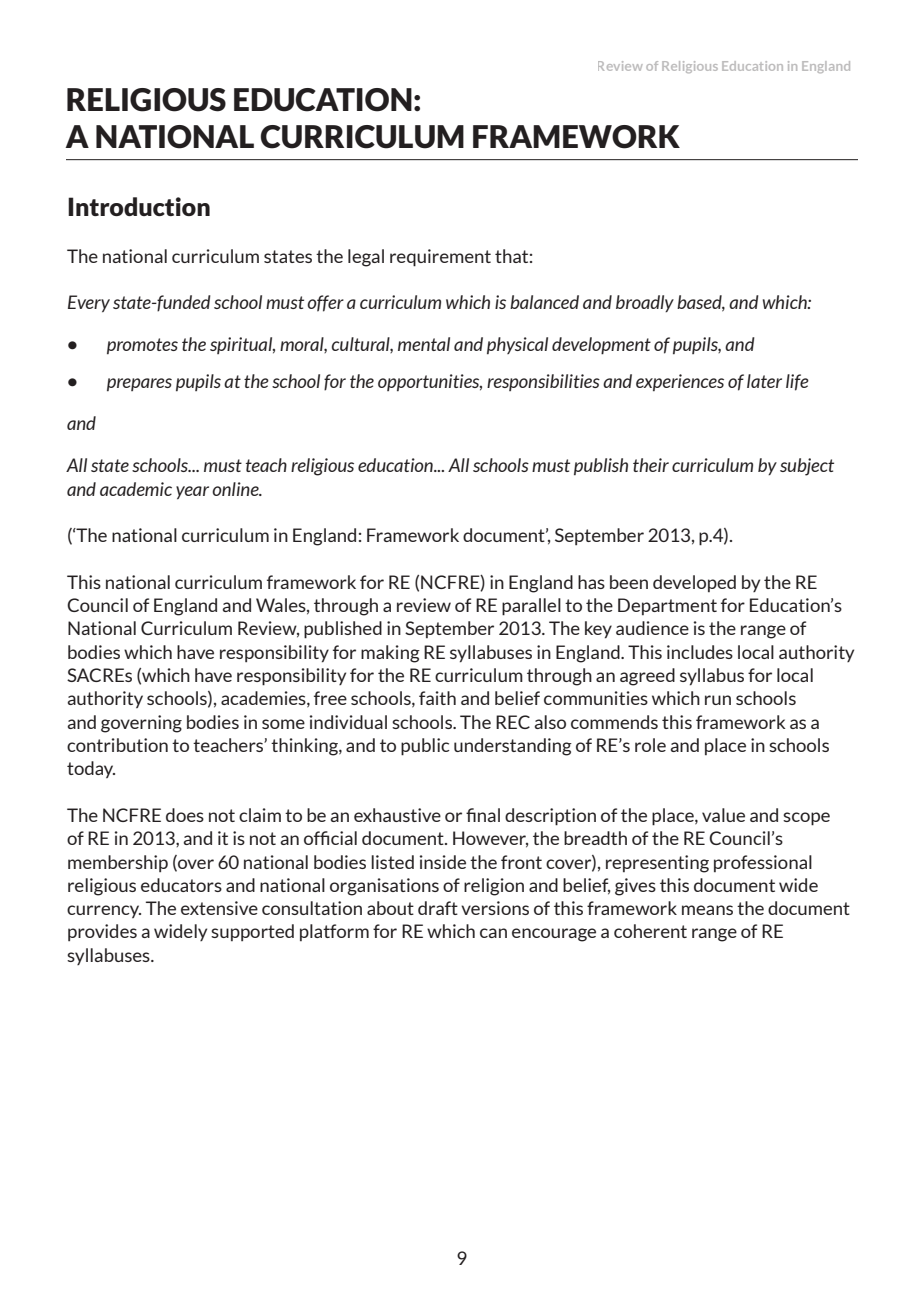 The image size is (924, 1308). What do you see at coordinates (139, 206) in the screenshot?
I see `Introduction` at bounding box center [139, 206].
